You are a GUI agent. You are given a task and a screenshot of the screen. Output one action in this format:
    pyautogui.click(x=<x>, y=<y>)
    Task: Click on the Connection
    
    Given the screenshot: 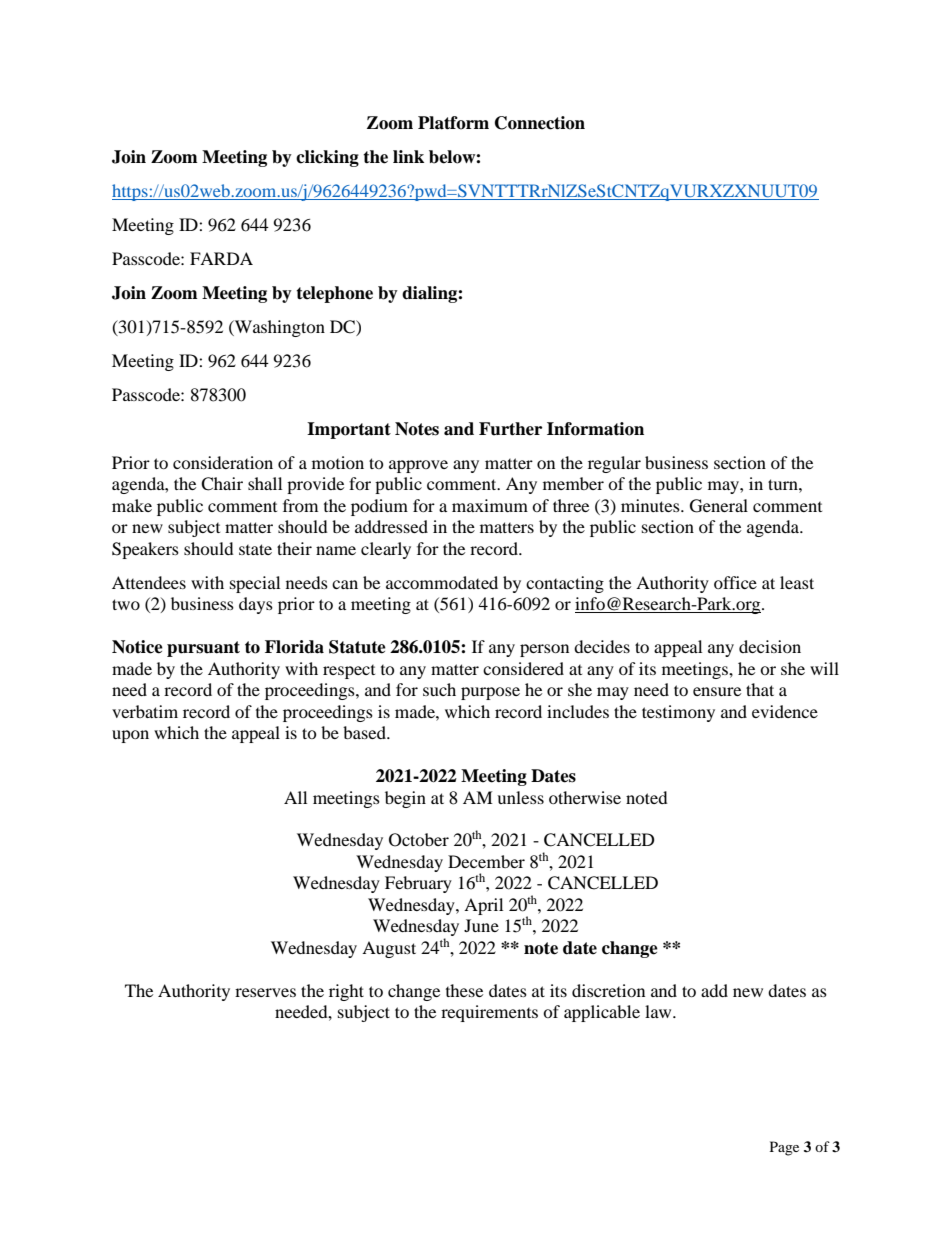 What is the action you would take?
    pyautogui.click(x=540, y=123)
